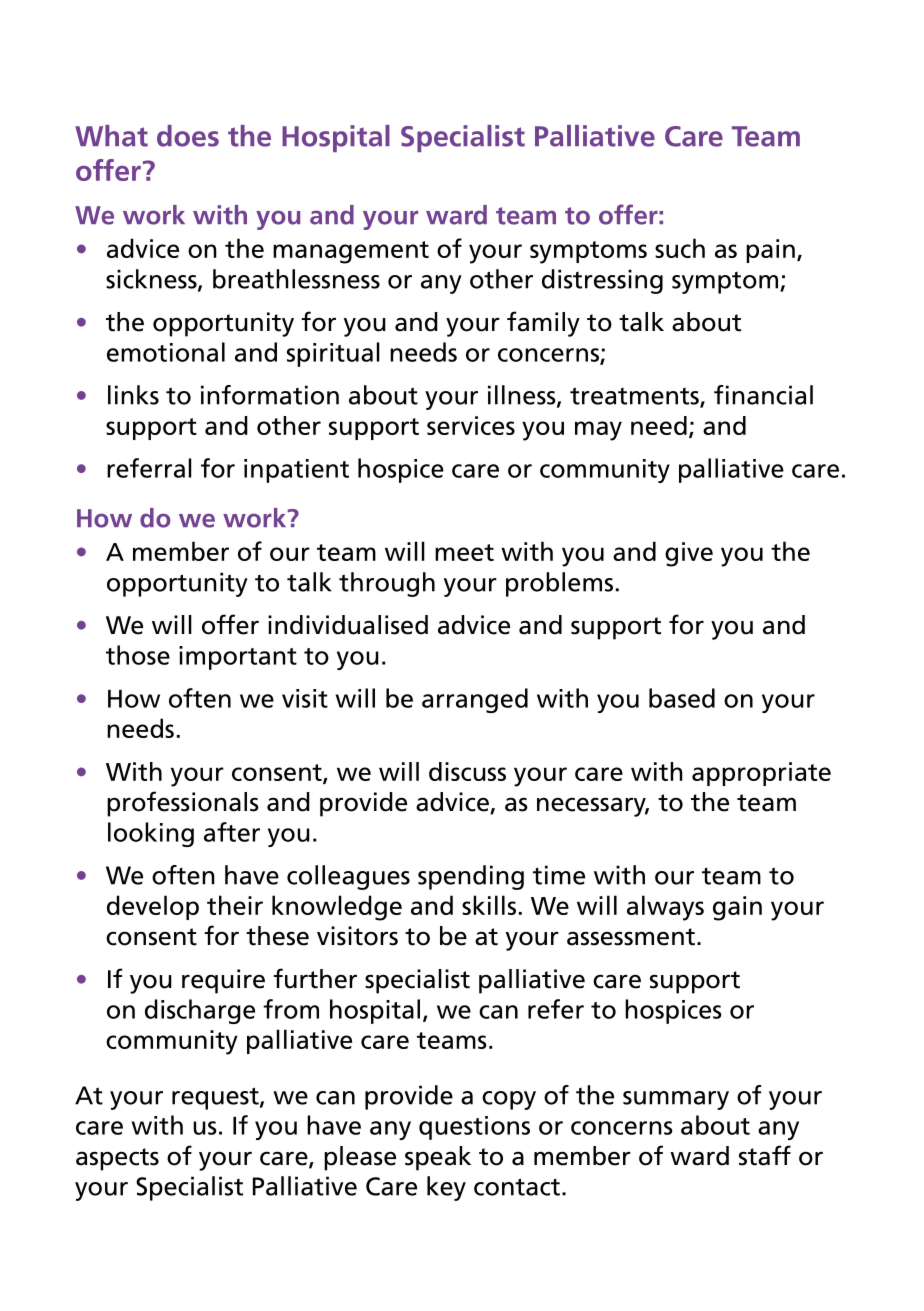  What do you see at coordinates (489, 905) in the document?
I see `skills` at bounding box center [489, 905].
